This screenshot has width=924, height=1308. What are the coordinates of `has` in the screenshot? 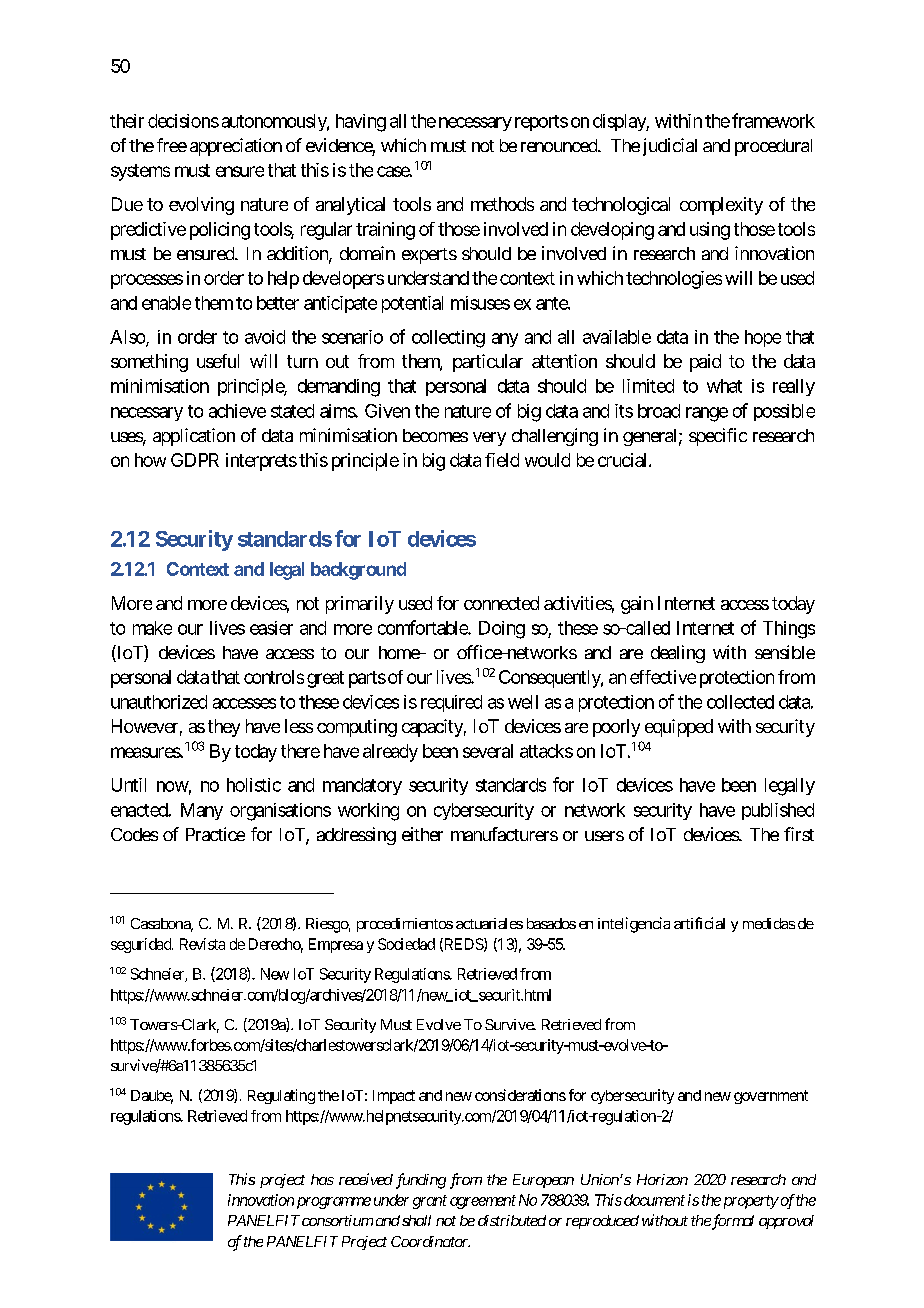 It's located at (322, 1179).
